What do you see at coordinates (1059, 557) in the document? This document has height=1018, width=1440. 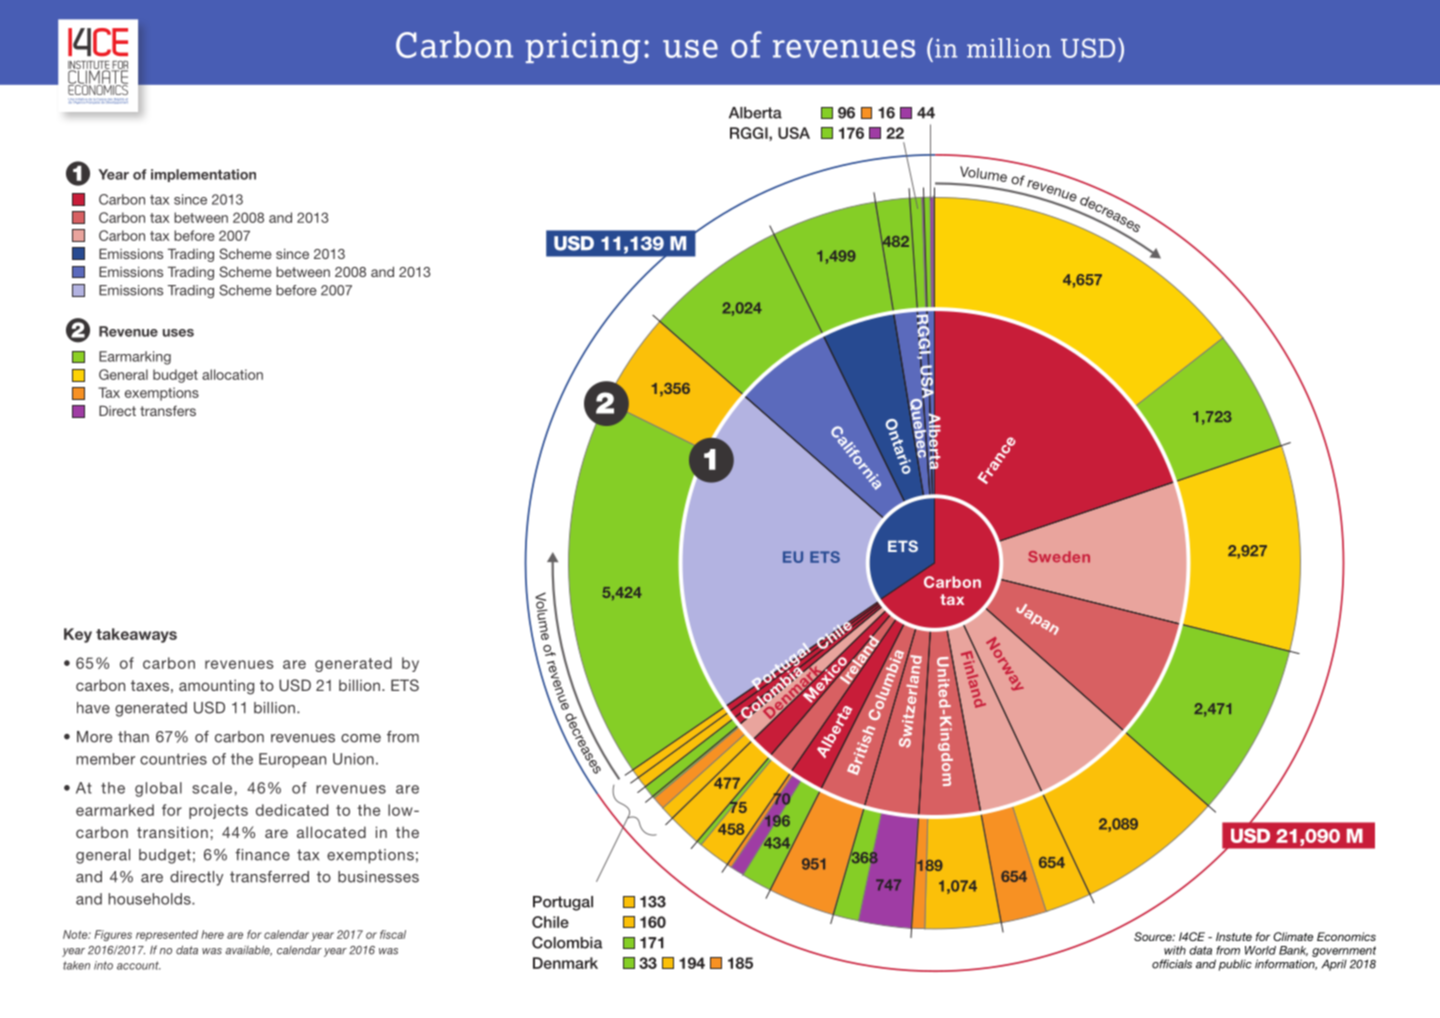 I see `Sweden` at bounding box center [1059, 557].
